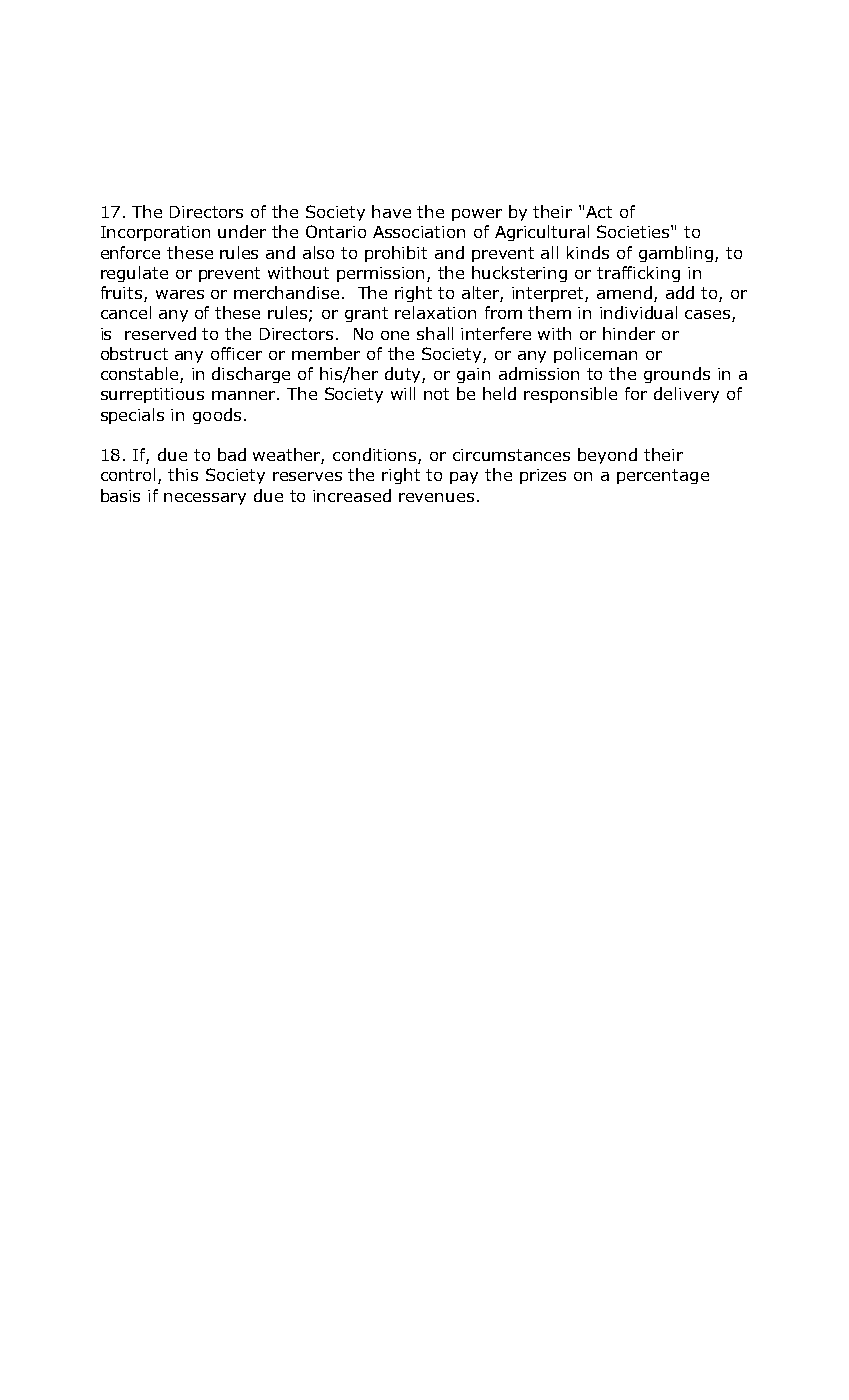 Image resolution: width=849 pixels, height=1400 pixels. What do you see at coordinates (217, 416) in the page?
I see `goods` at bounding box center [217, 416].
